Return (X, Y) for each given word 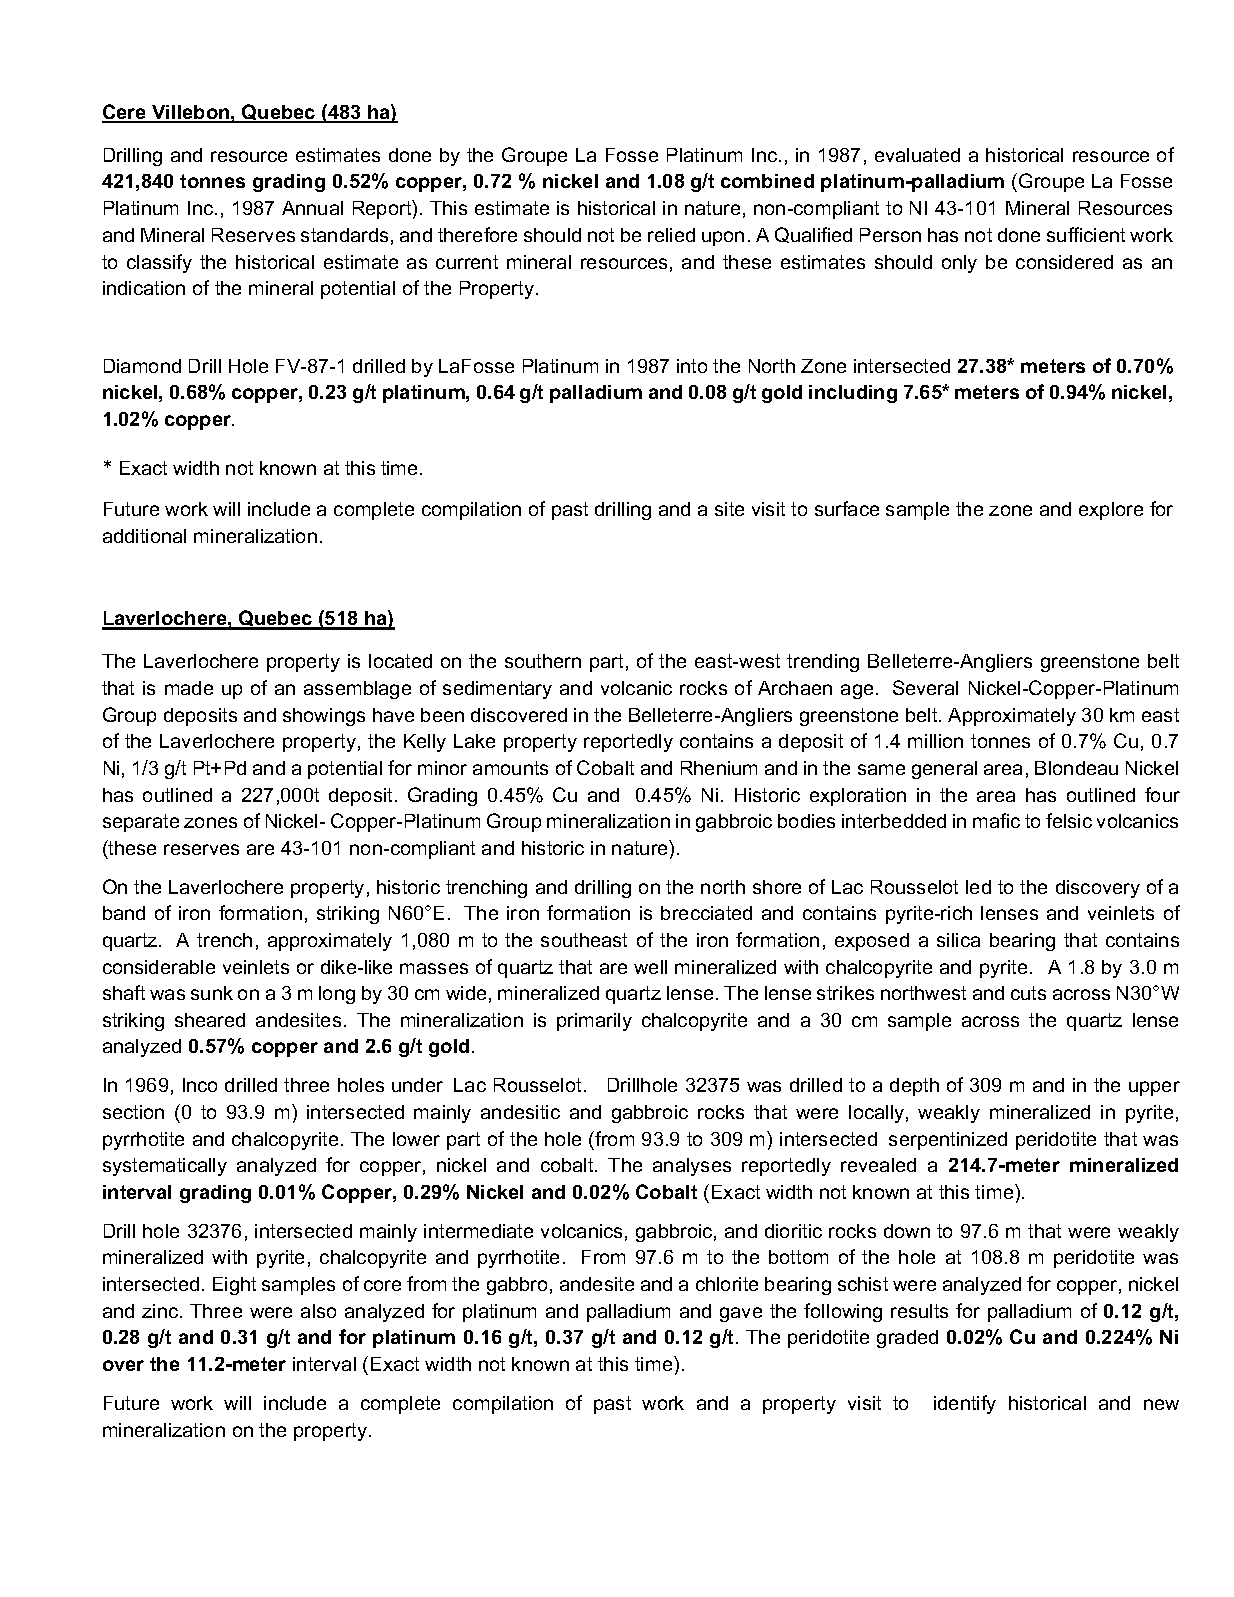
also (318, 1311)
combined (767, 181)
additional (144, 536)
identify (965, 1404)
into (692, 366)
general (944, 770)
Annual (312, 208)
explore (1111, 511)
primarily (594, 1022)
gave (741, 1314)
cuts (1028, 993)
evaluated (917, 155)
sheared (210, 1020)
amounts (510, 768)
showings (324, 717)
